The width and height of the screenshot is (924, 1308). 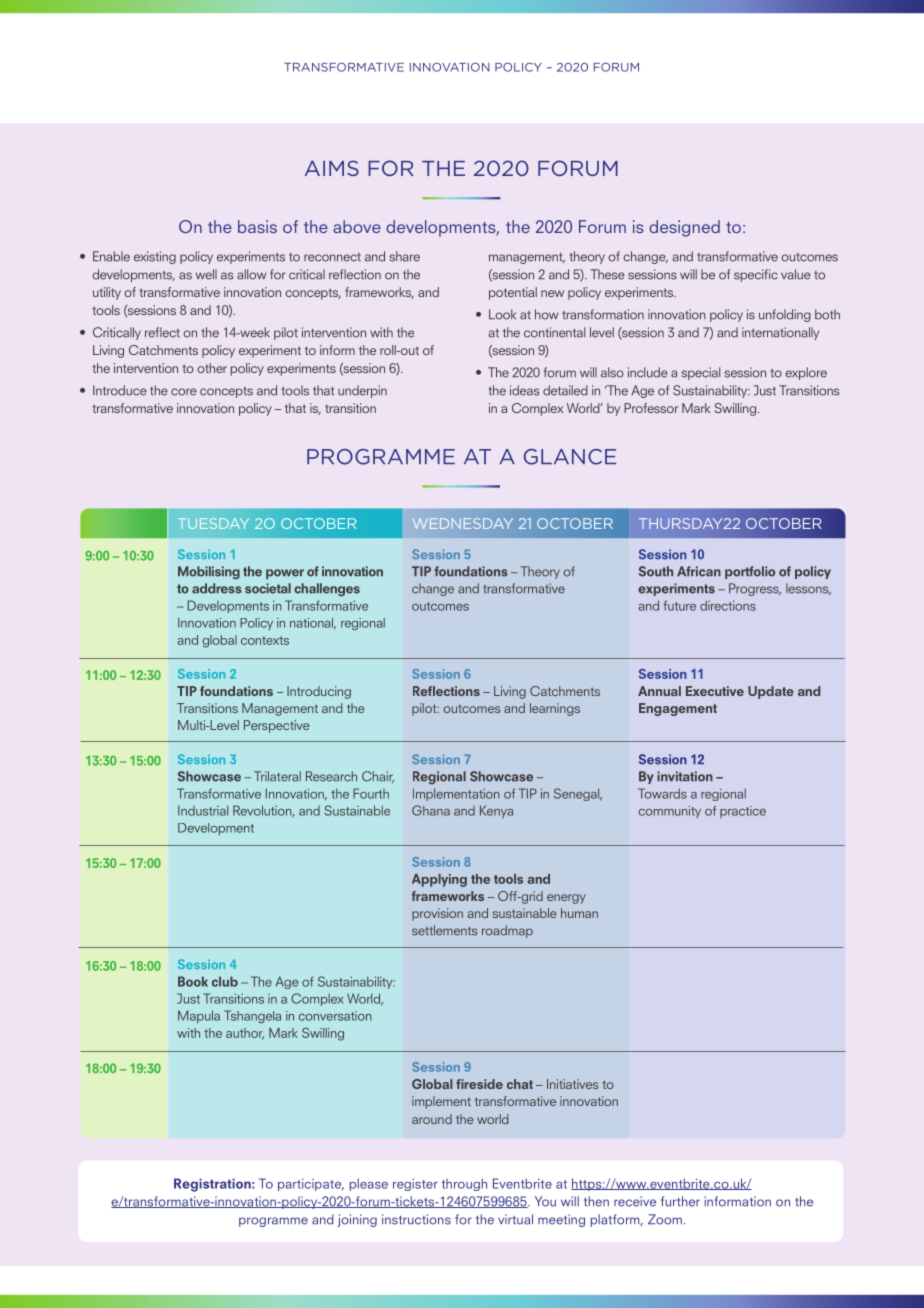 What do you see at coordinates (203, 810) in the screenshot?
I see `Industrial` at bounding box center [203, 810].
